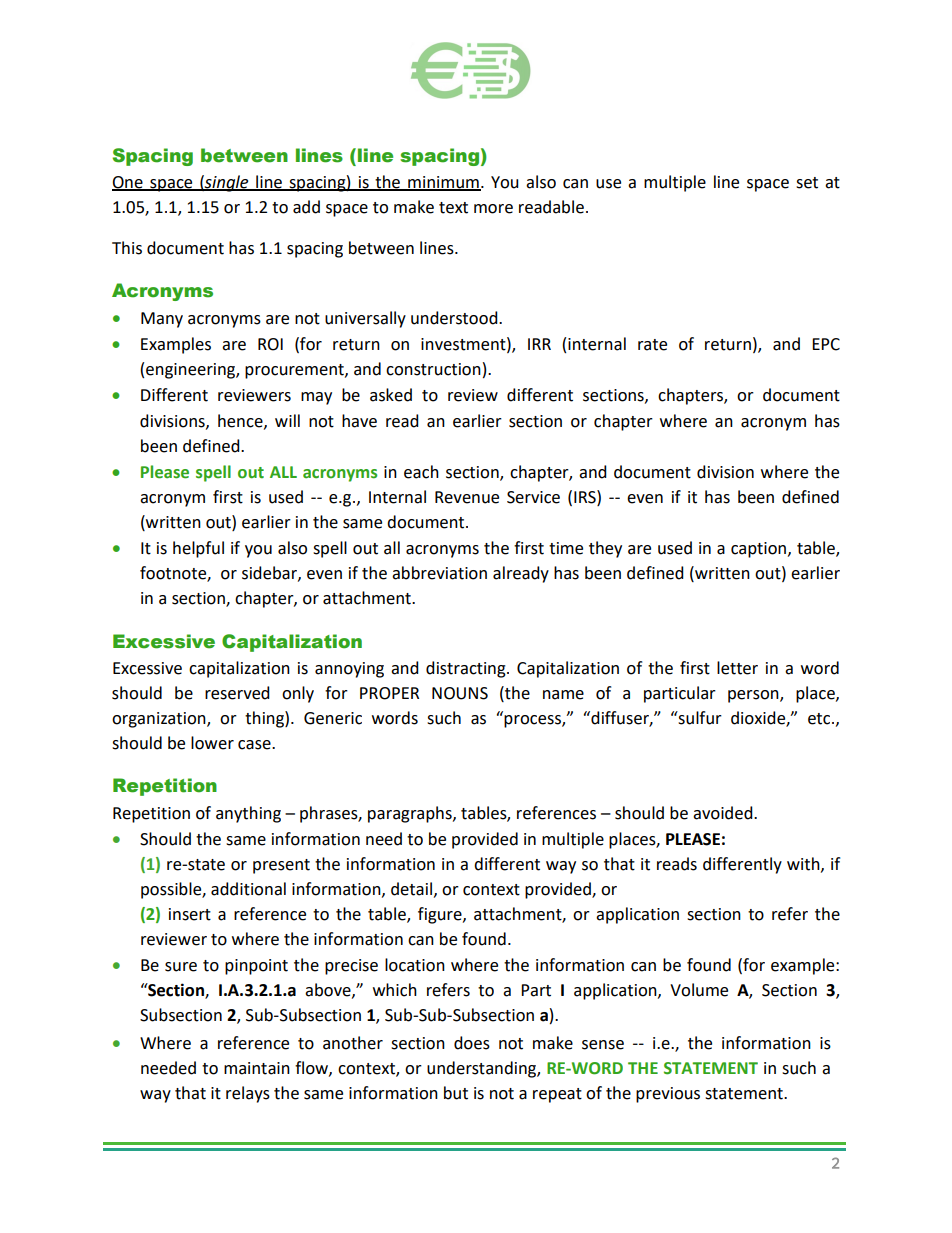 Image resolution: width=952 pixels, height=1233 pixels. I want to click on set, so click(807, 183).
